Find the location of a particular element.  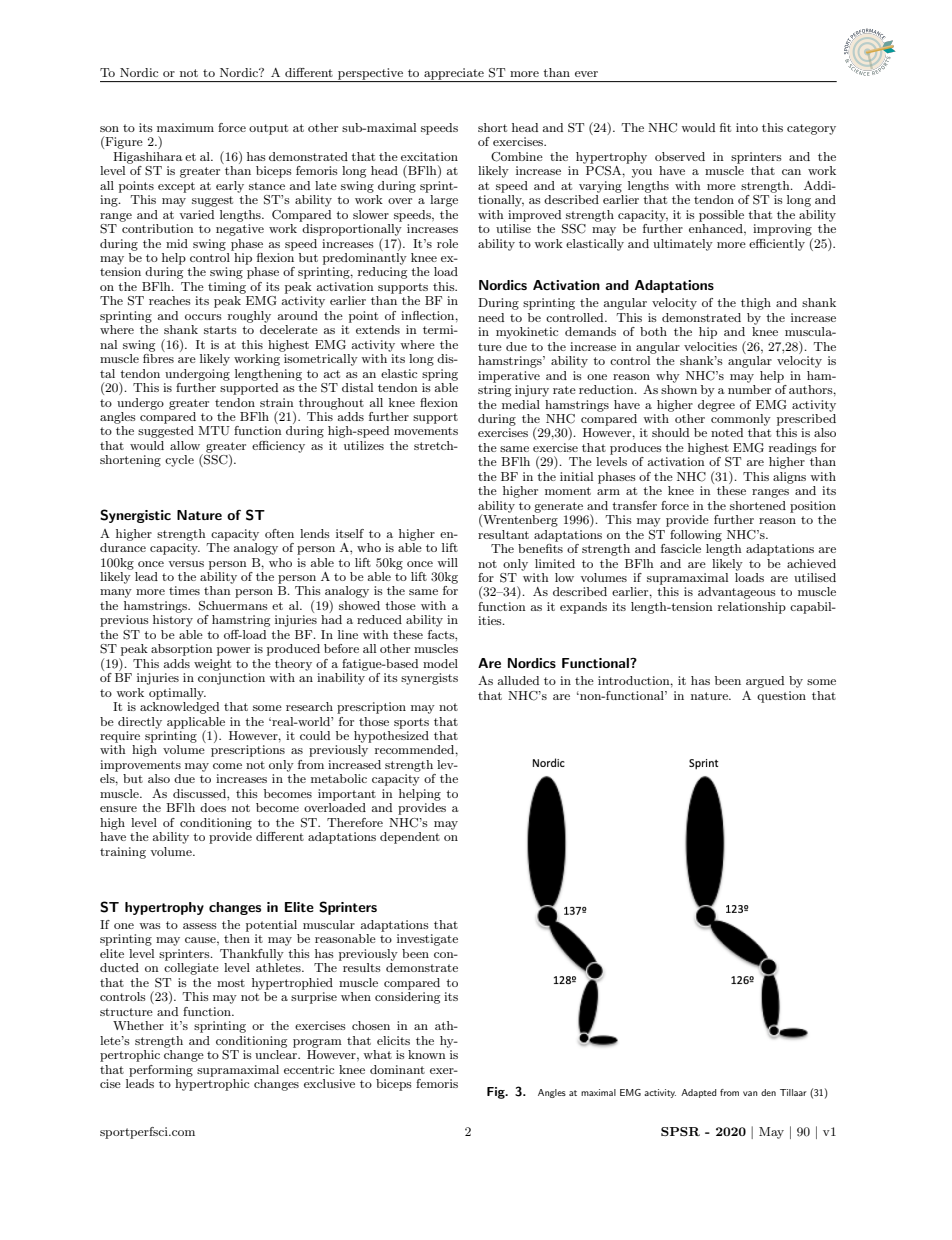

into is located at coordinates (747, 127).
